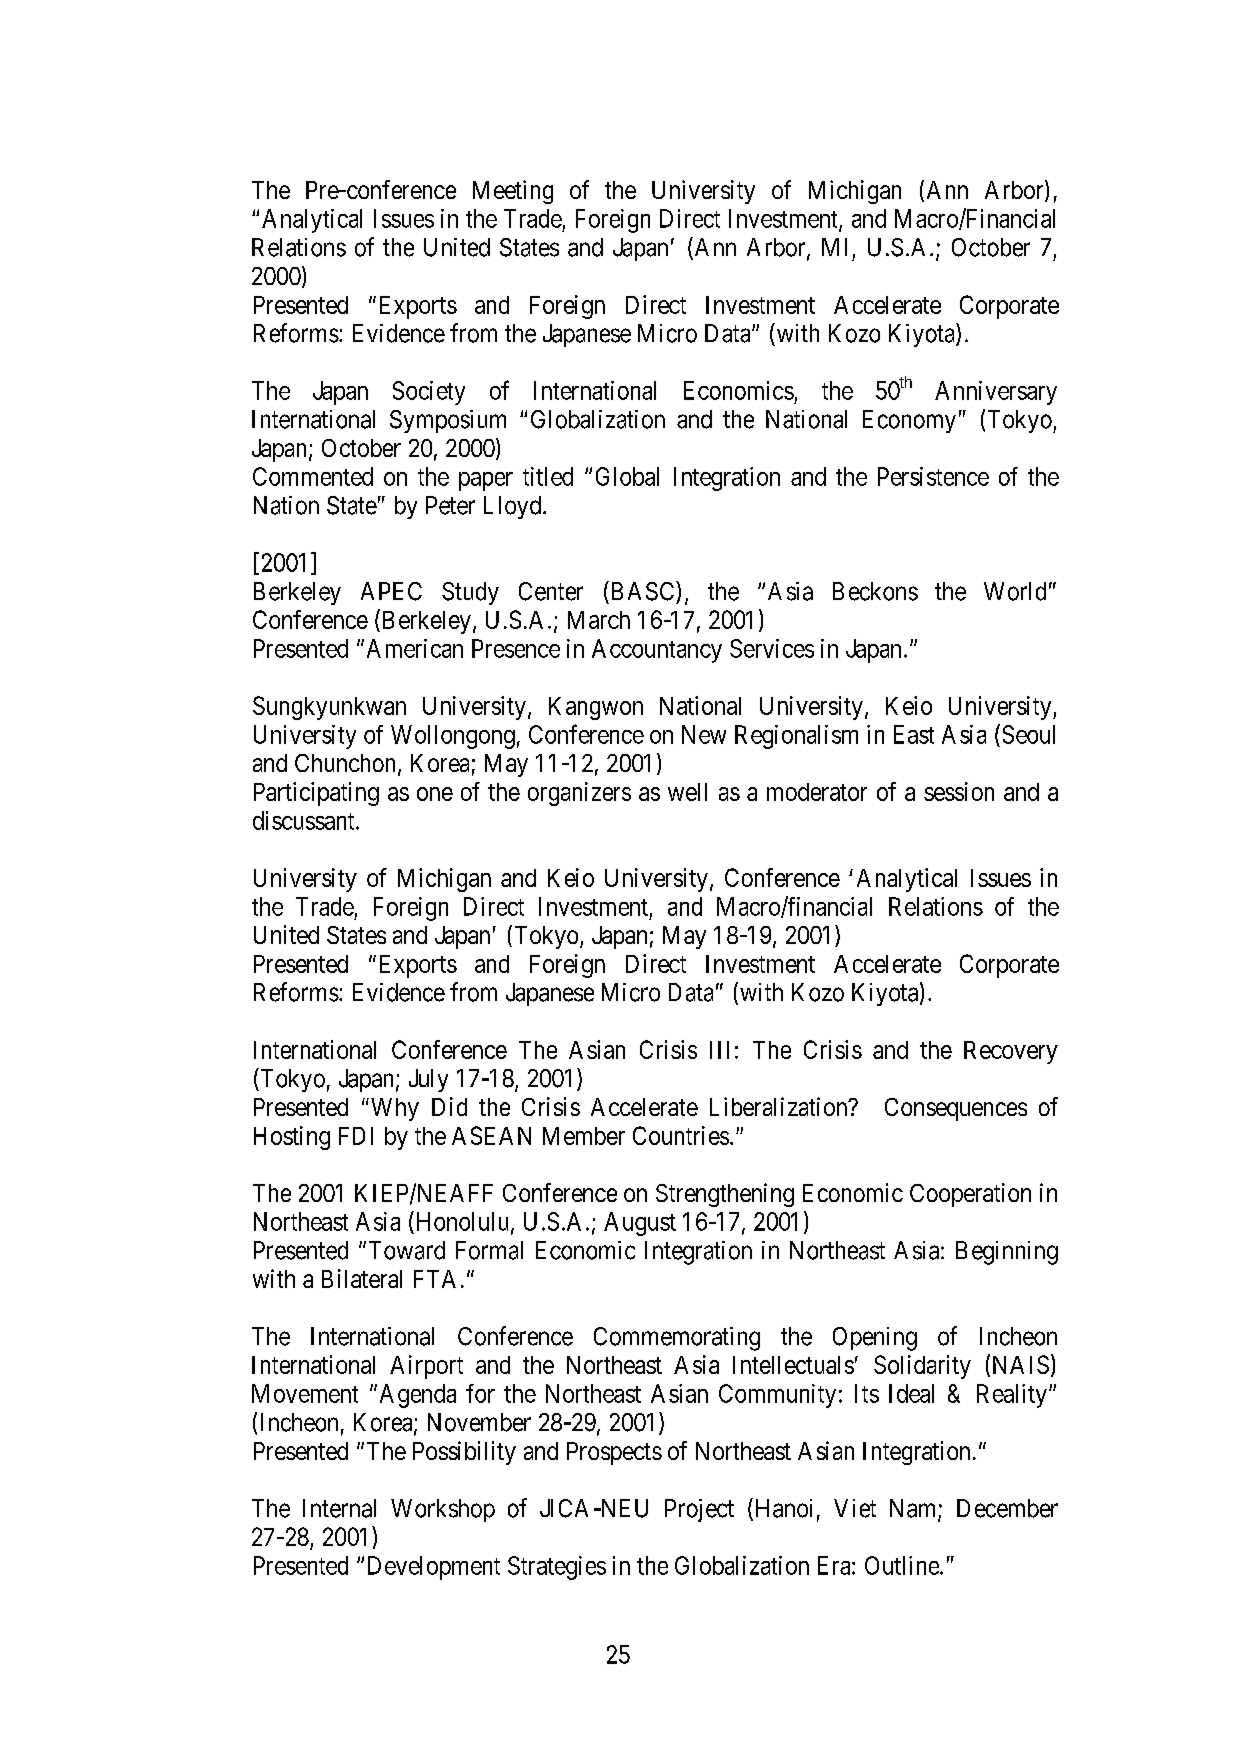 The image size is (1237, 1750). Describe the element at coordinates (640, 1224) in the screenshot. I see `August` at that location.
